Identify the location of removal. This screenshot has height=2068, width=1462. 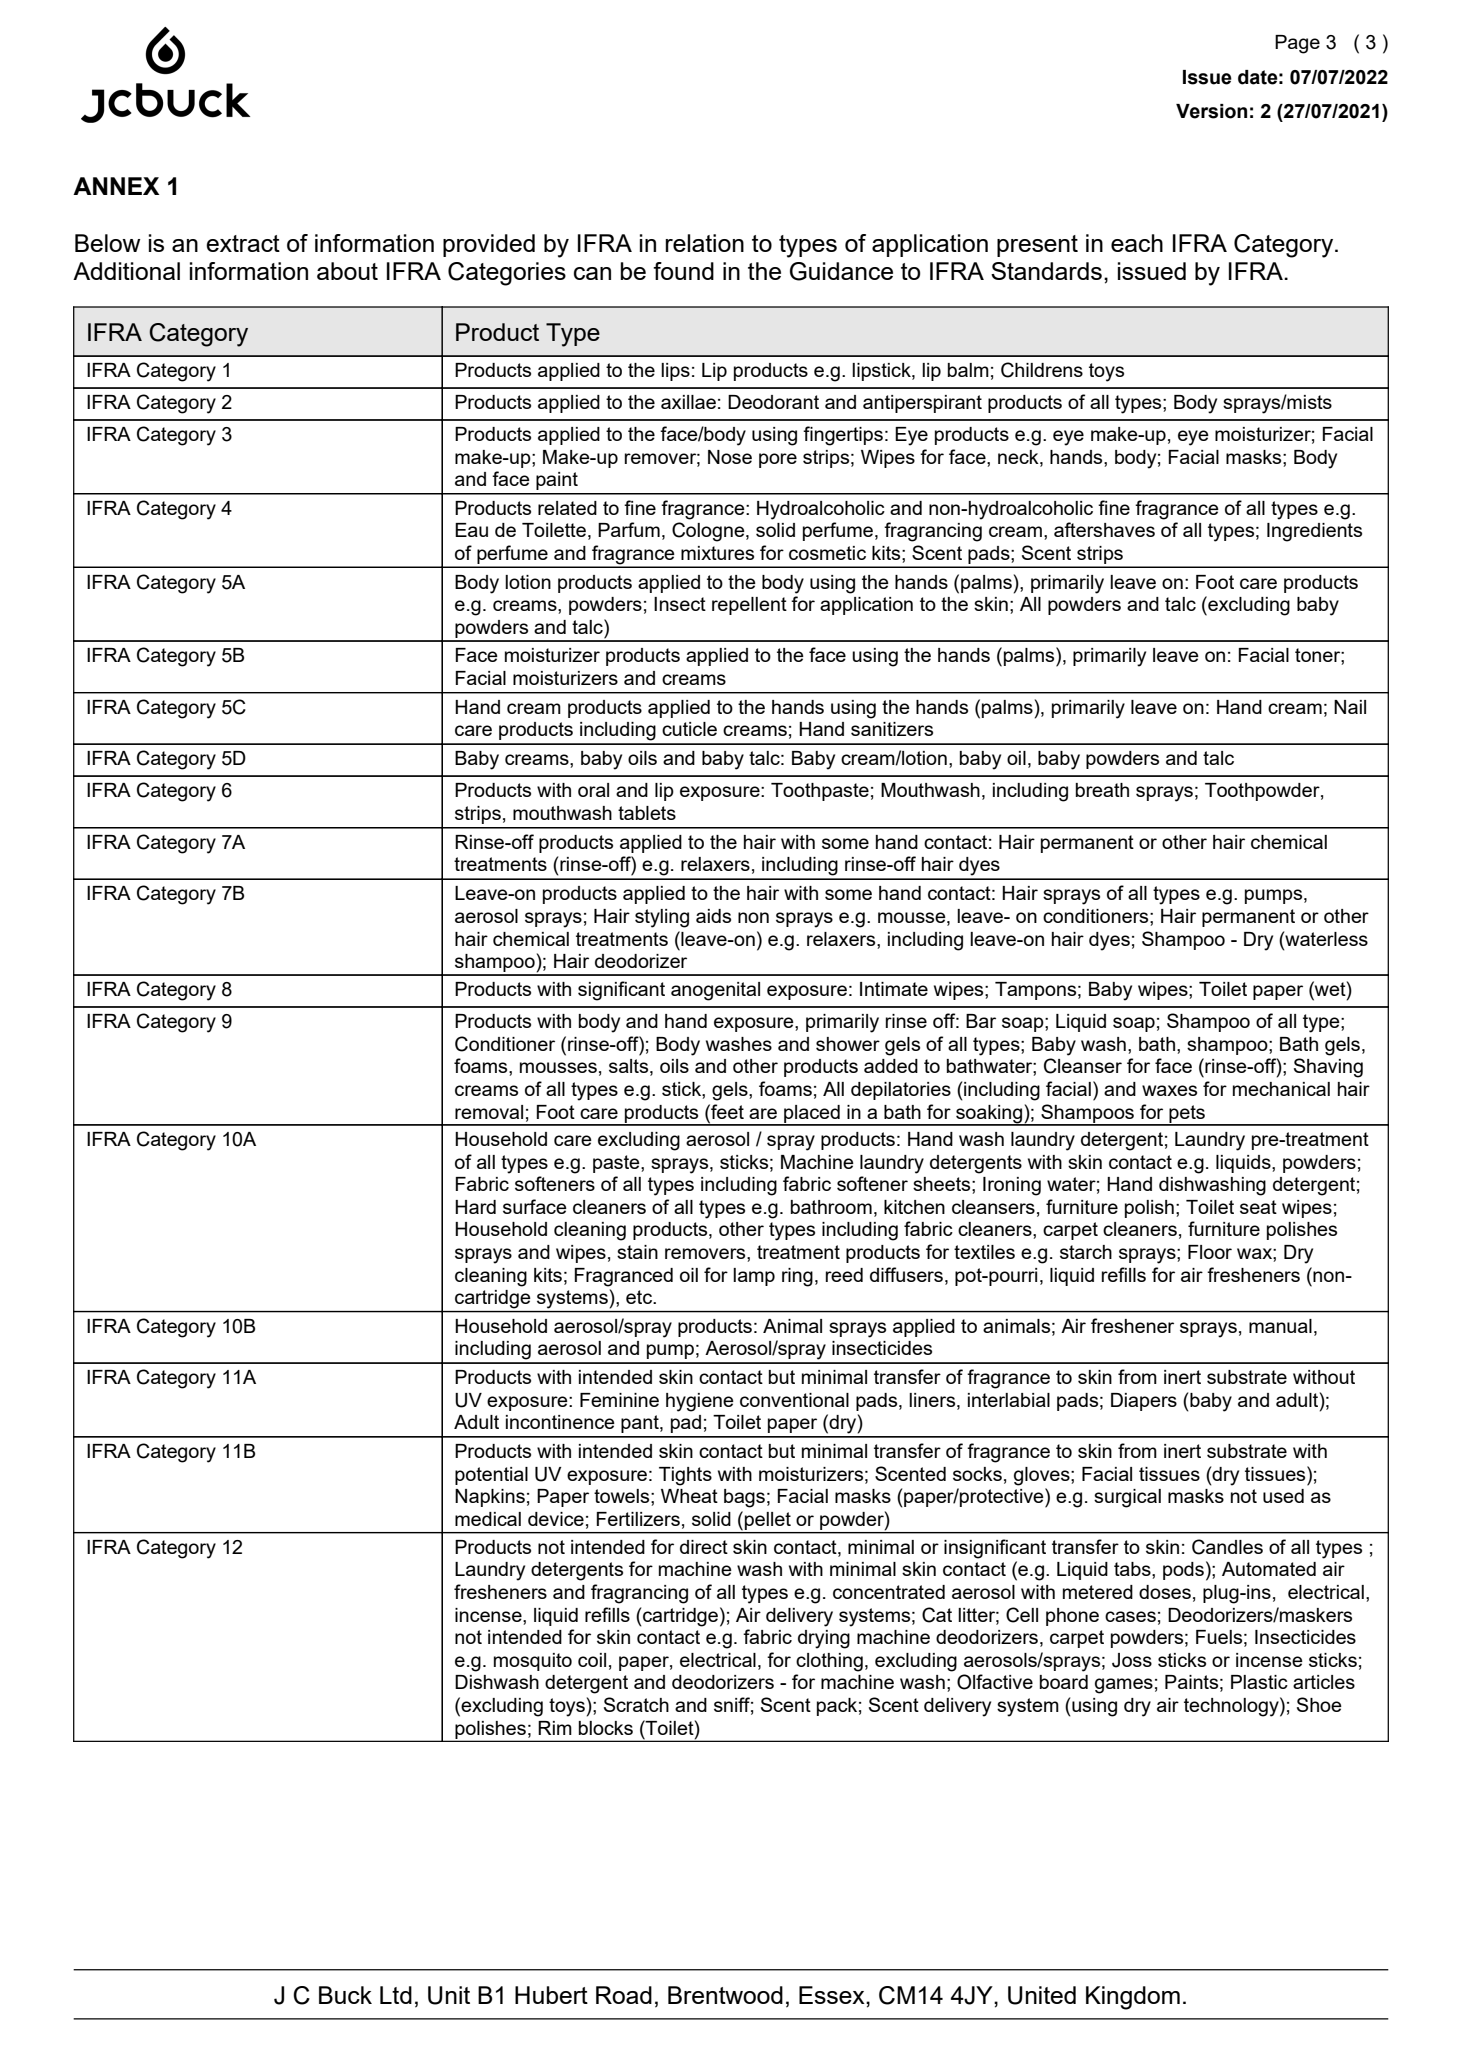
(489, 1112).
